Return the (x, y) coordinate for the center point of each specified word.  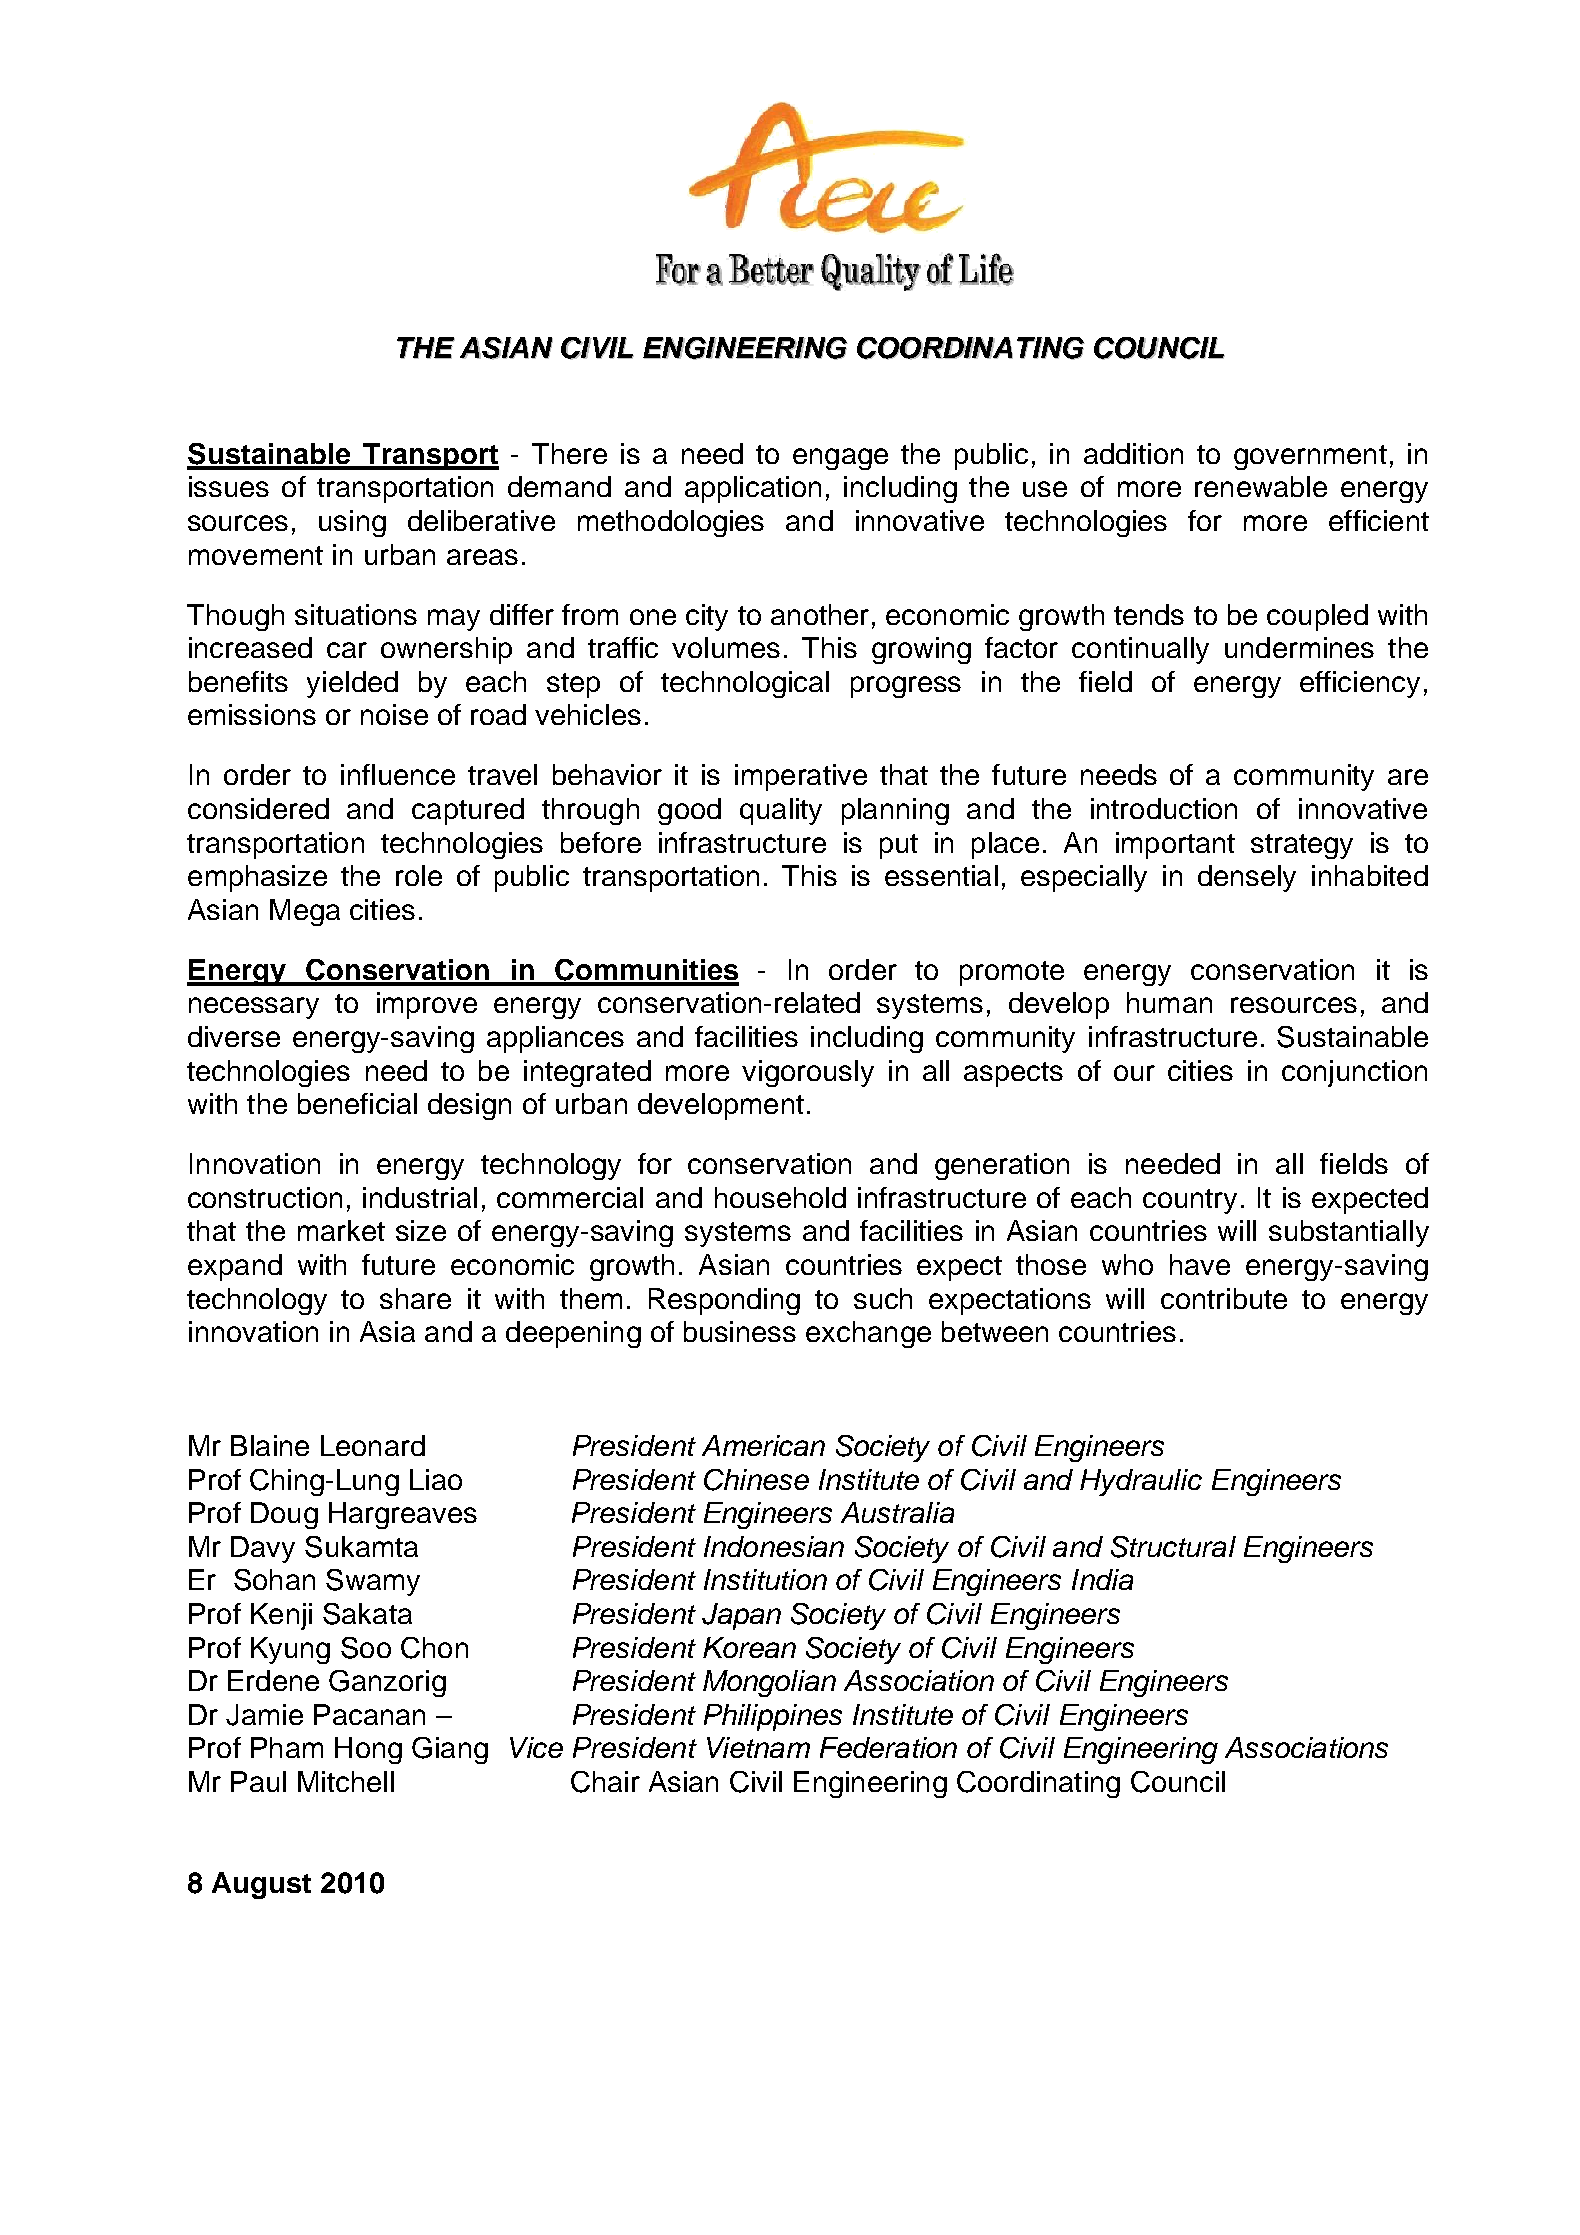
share (415, 1298)
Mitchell (346, 1781)
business (740, 1331)
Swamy (373, 1582)
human (1169, 1002)
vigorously (808, 1073)
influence (398, 774)
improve (427, 1005)
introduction (1164, 808)
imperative (801, 777)
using (352, 523)
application (753, 489)
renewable (1261, 486)
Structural (1173, 1547)
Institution (765, 1579)
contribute (1224, 1298)
